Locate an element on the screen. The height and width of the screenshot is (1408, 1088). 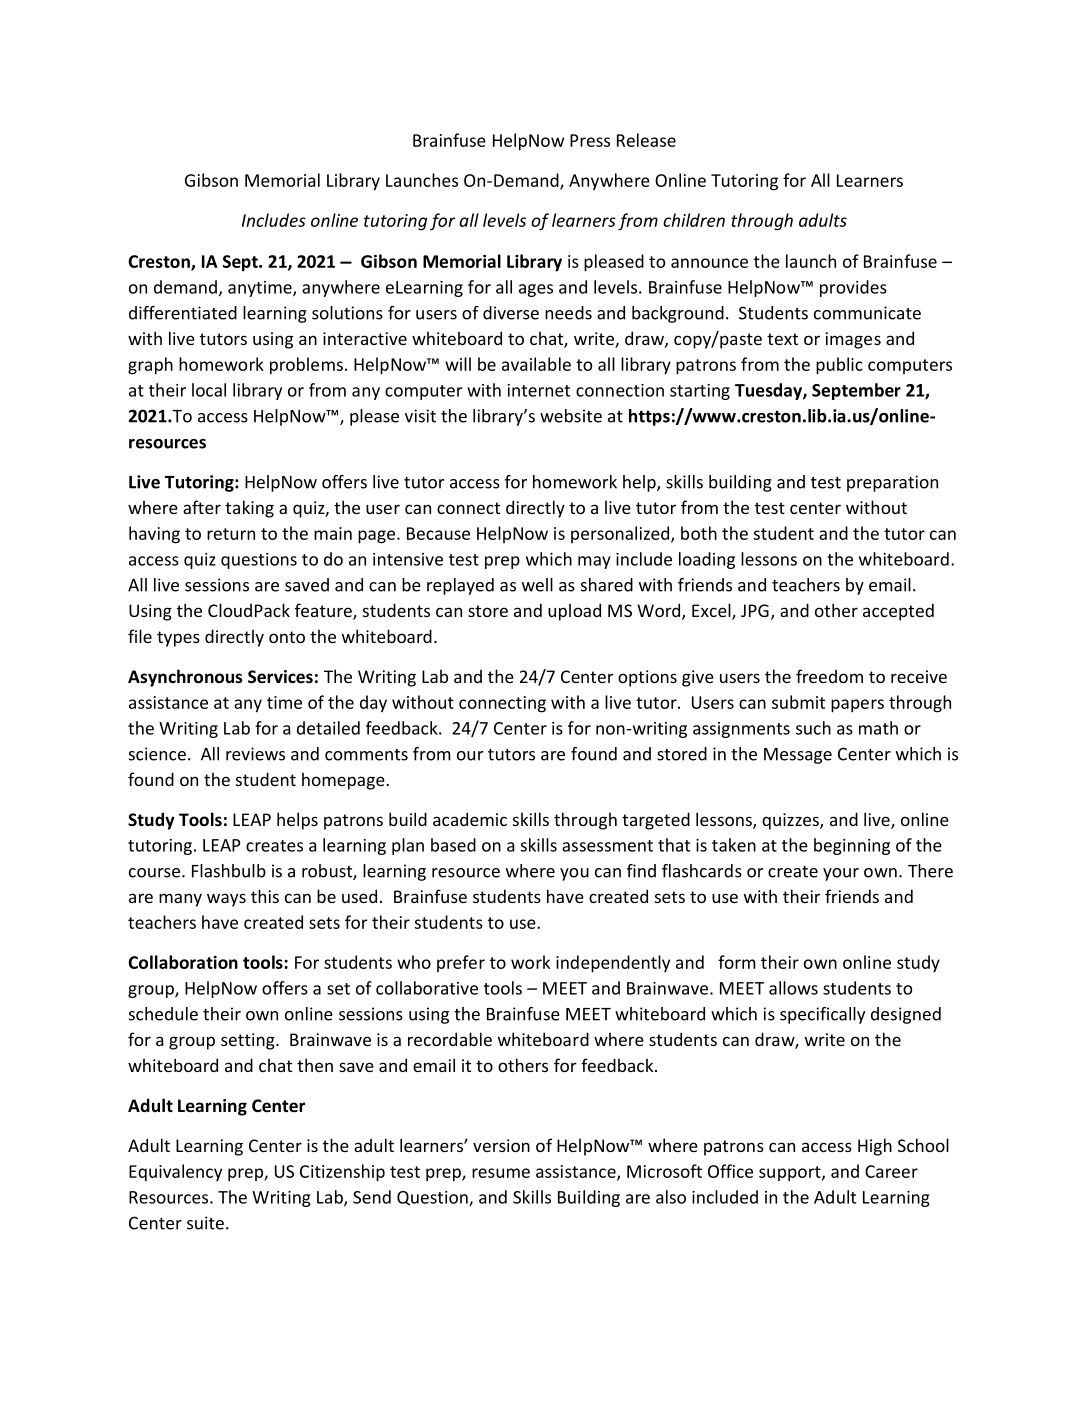
suite is located at coordinates (205, 1223).
